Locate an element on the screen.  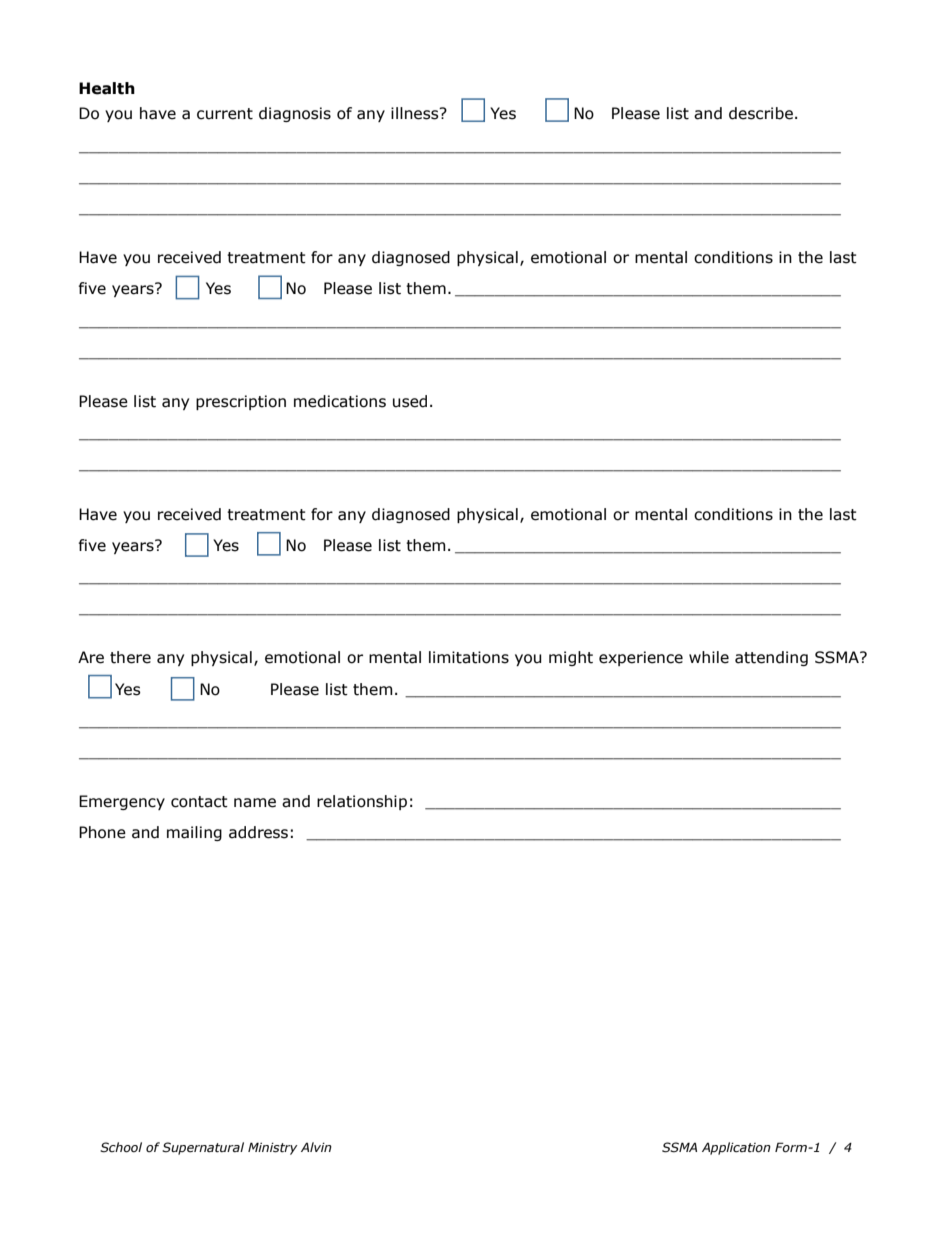
used is located at coordinates (410, 401).
